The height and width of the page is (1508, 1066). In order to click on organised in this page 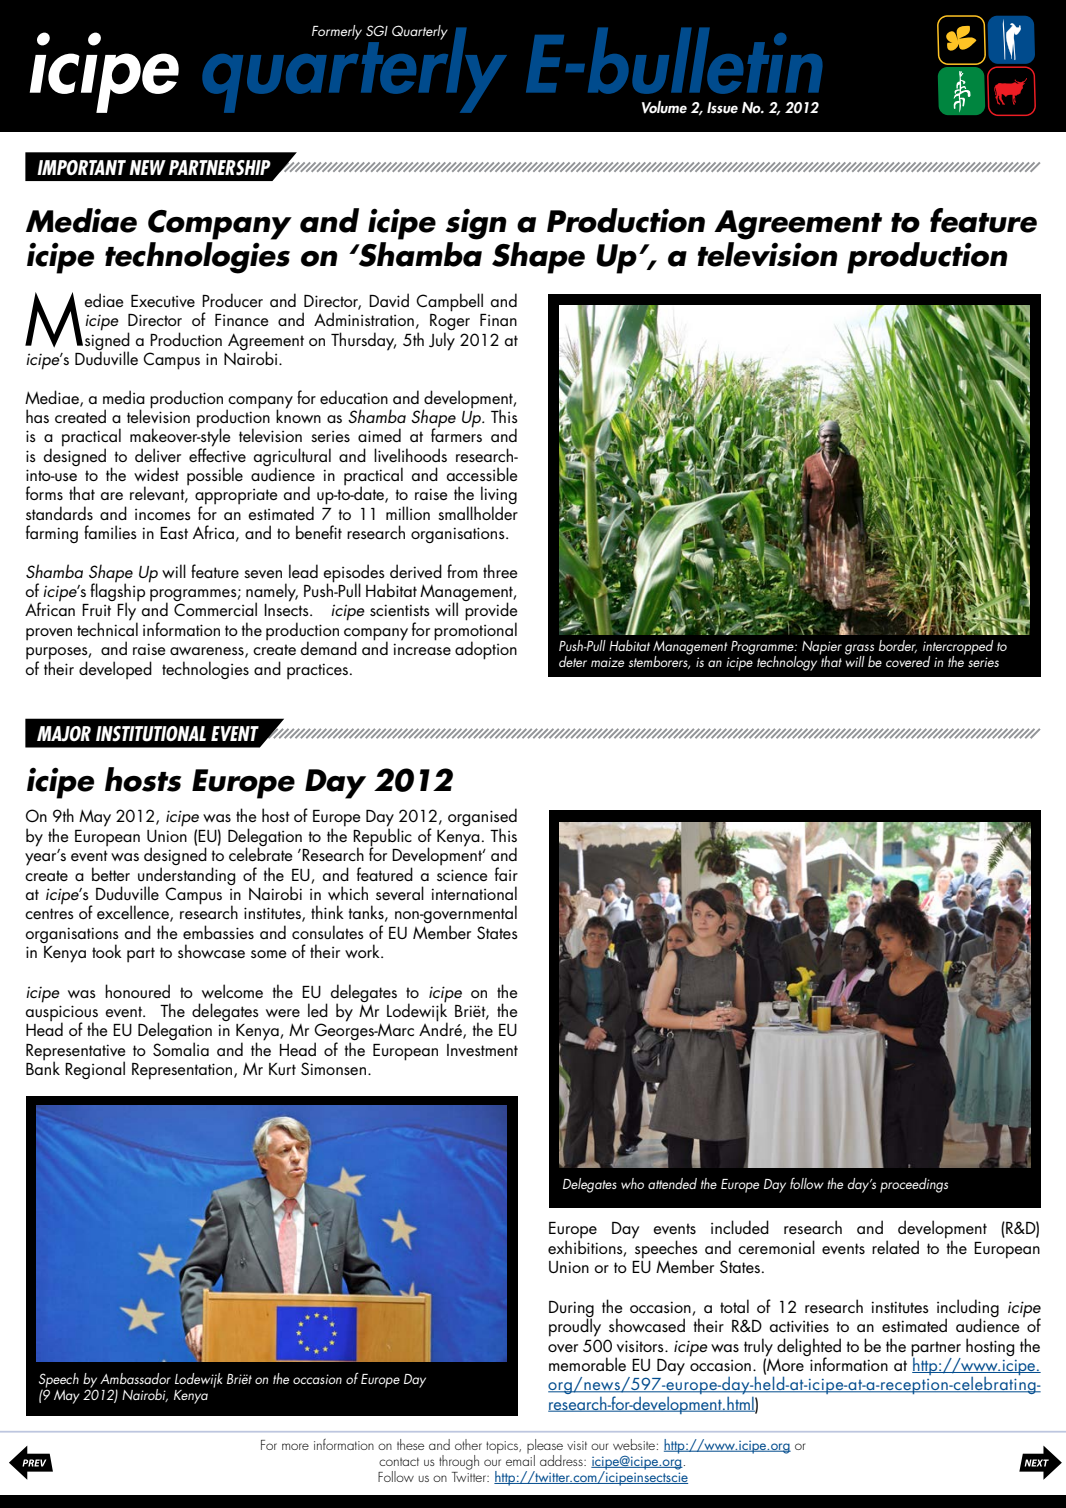, I will do `click(482, 818)`.
